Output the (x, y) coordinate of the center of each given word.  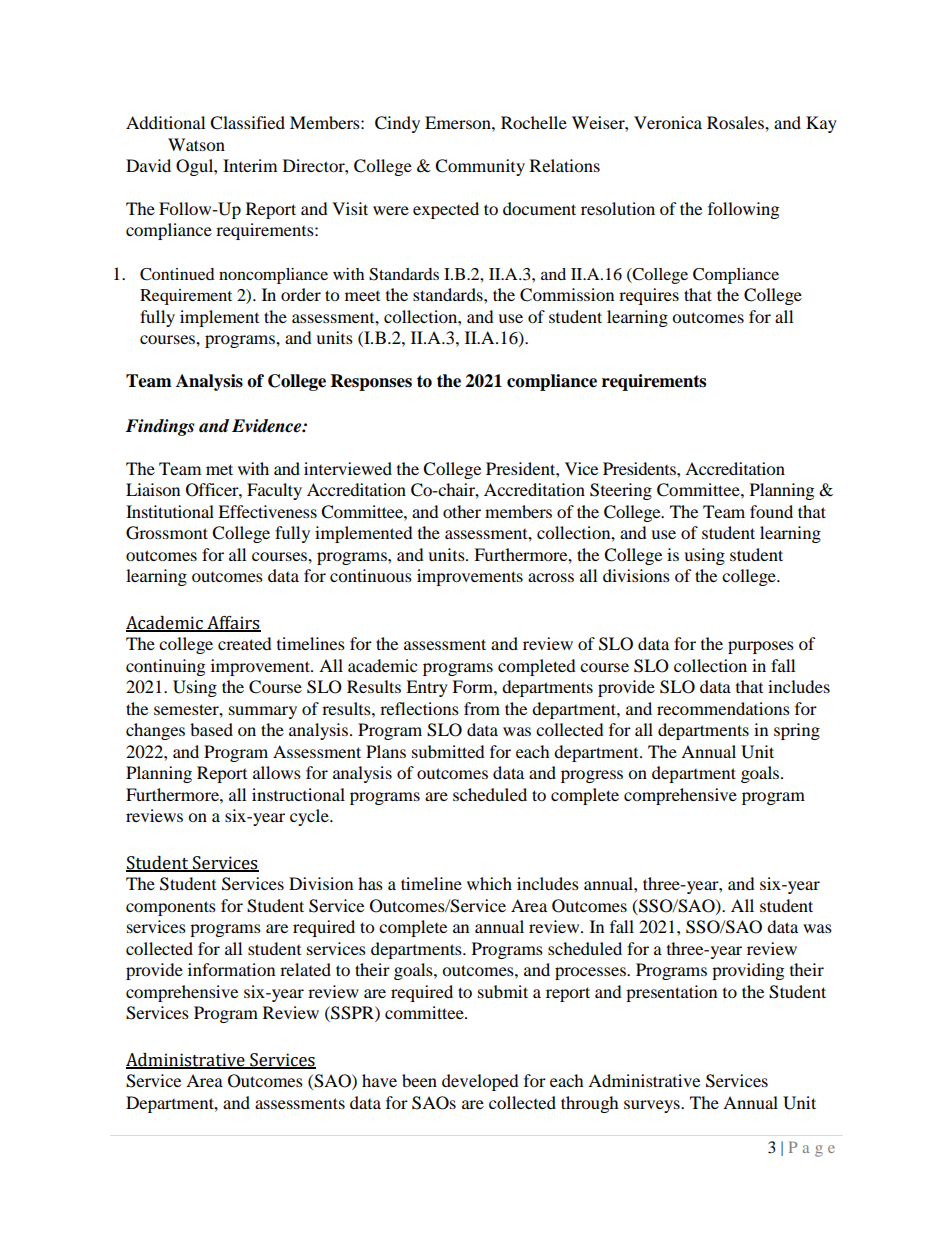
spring (797, 731)
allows (277, 772)
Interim (250, 165)
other (462, 511)
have (379, 1080)
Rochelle (534, 122)
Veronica (668, 122)
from (482, 708)
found (771, 511)
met (219, 469)
